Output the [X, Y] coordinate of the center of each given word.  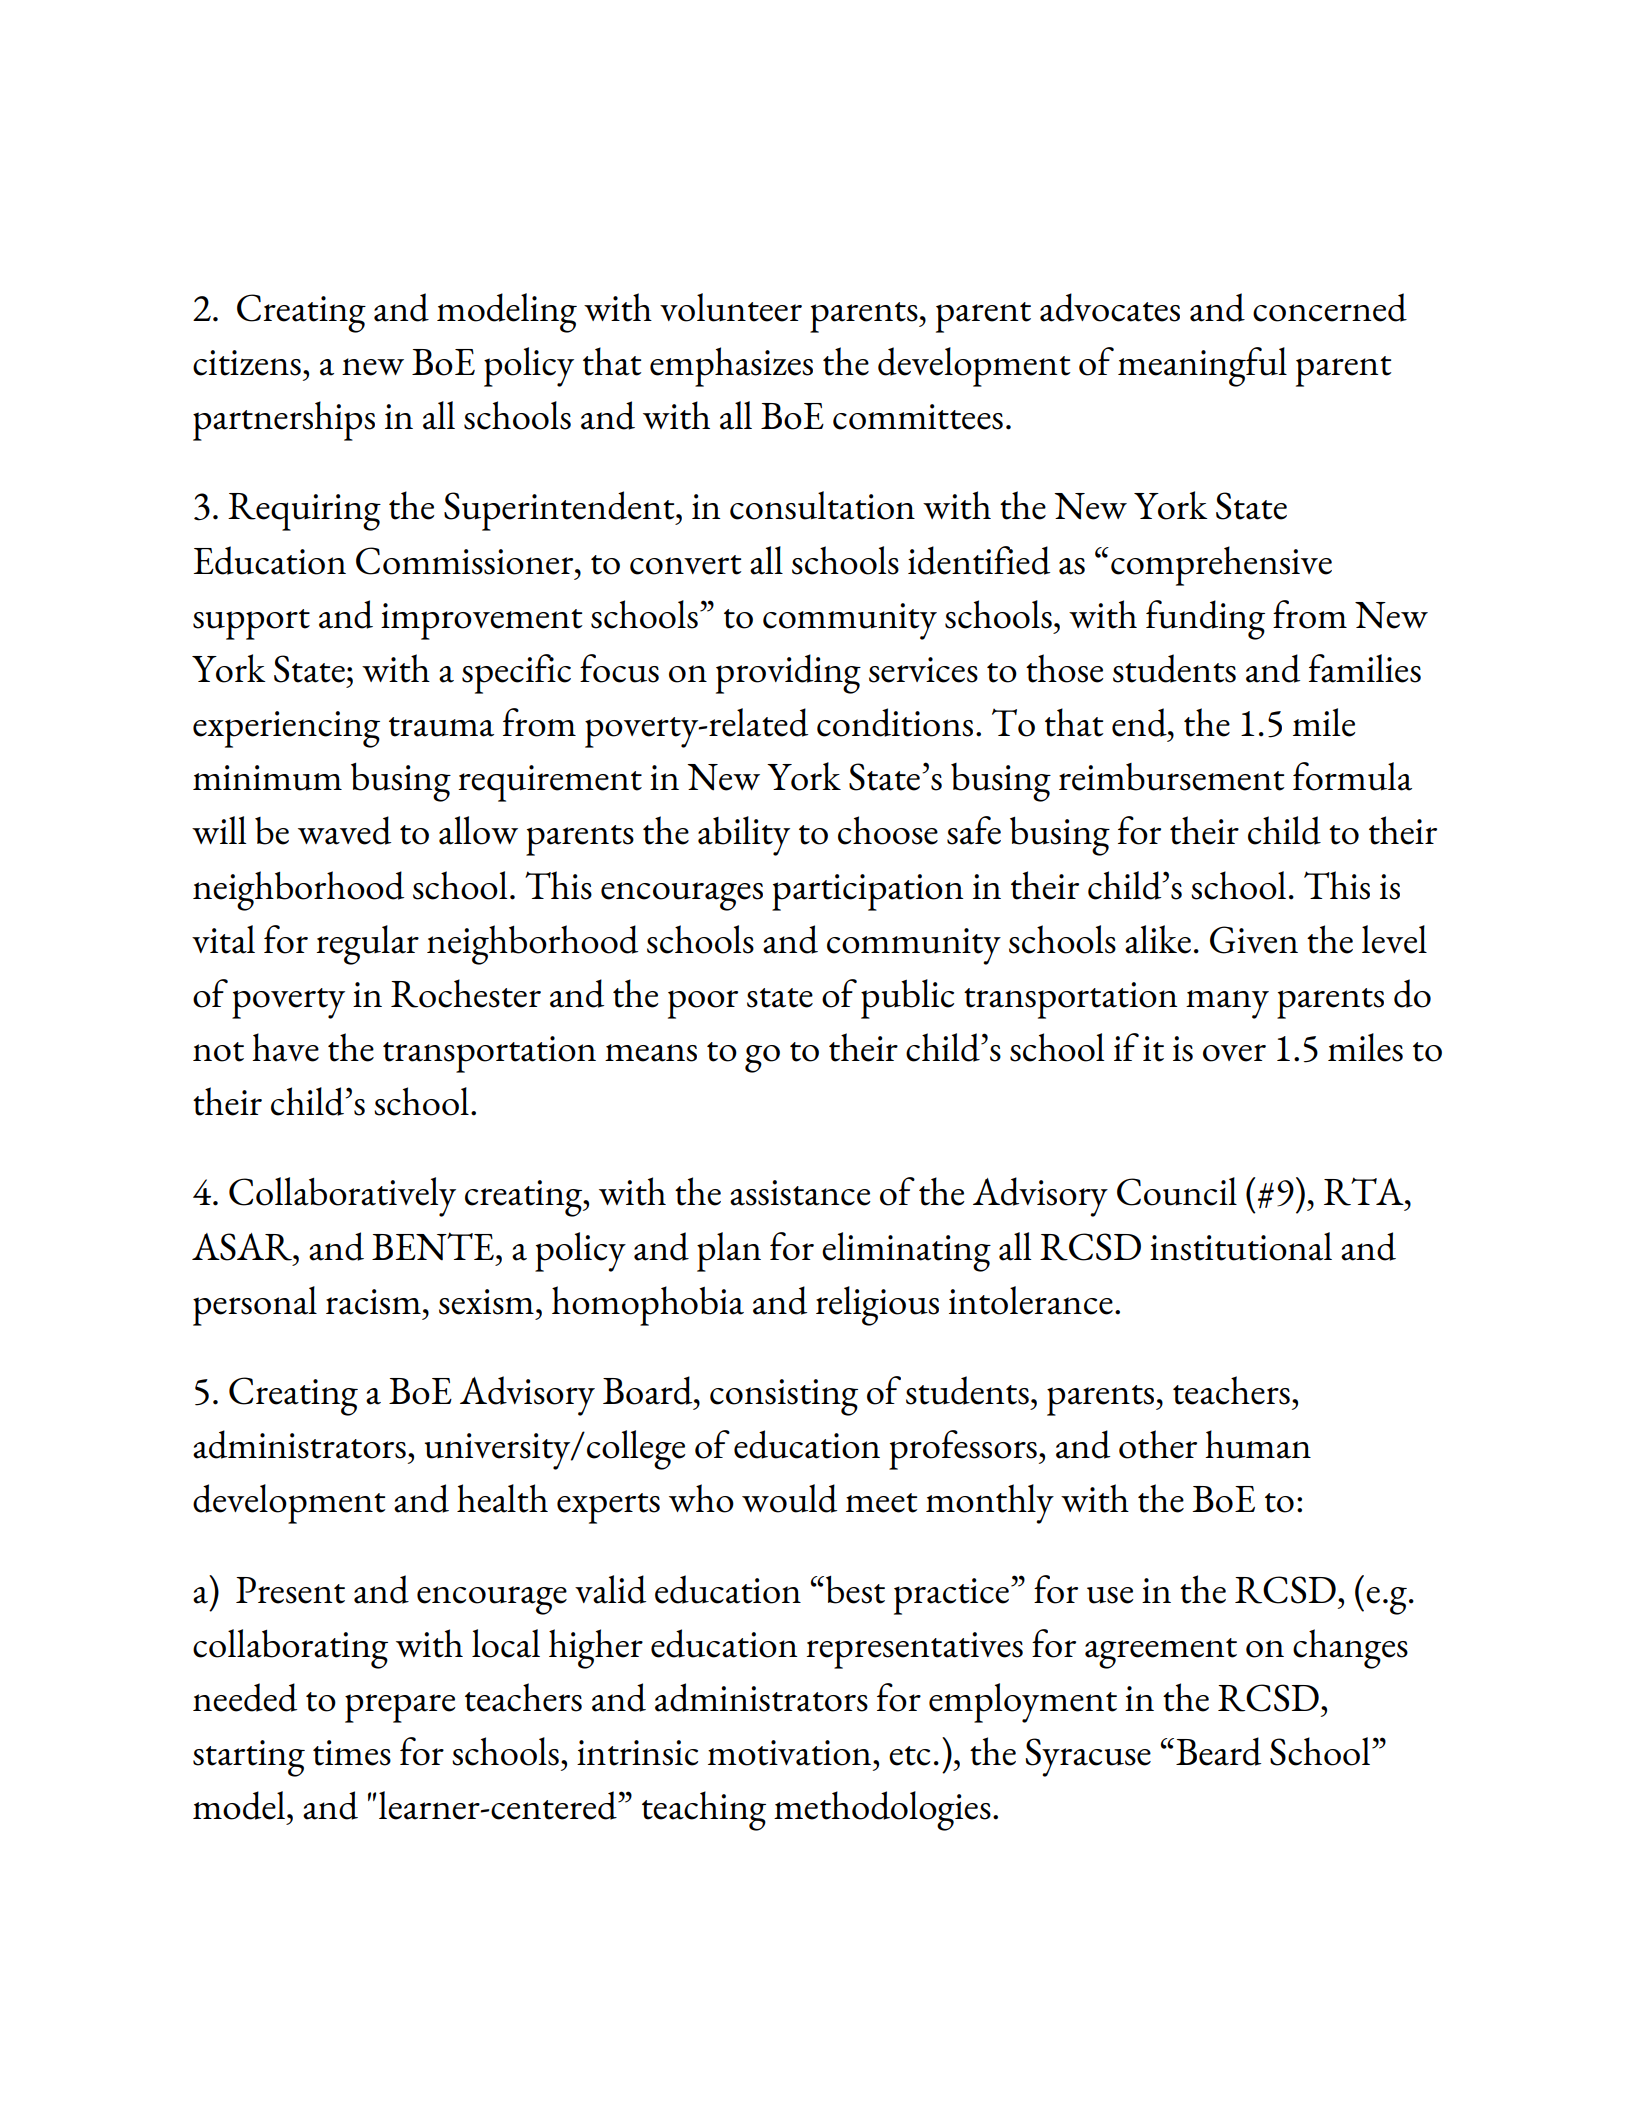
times [352, 1753]
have [285, 1047]
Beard [1218, 1751]
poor [703, 1004]
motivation [791, 1753]
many [1227, 1004]
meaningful [1202, 367]
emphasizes [731, 367]
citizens [247, 363]
